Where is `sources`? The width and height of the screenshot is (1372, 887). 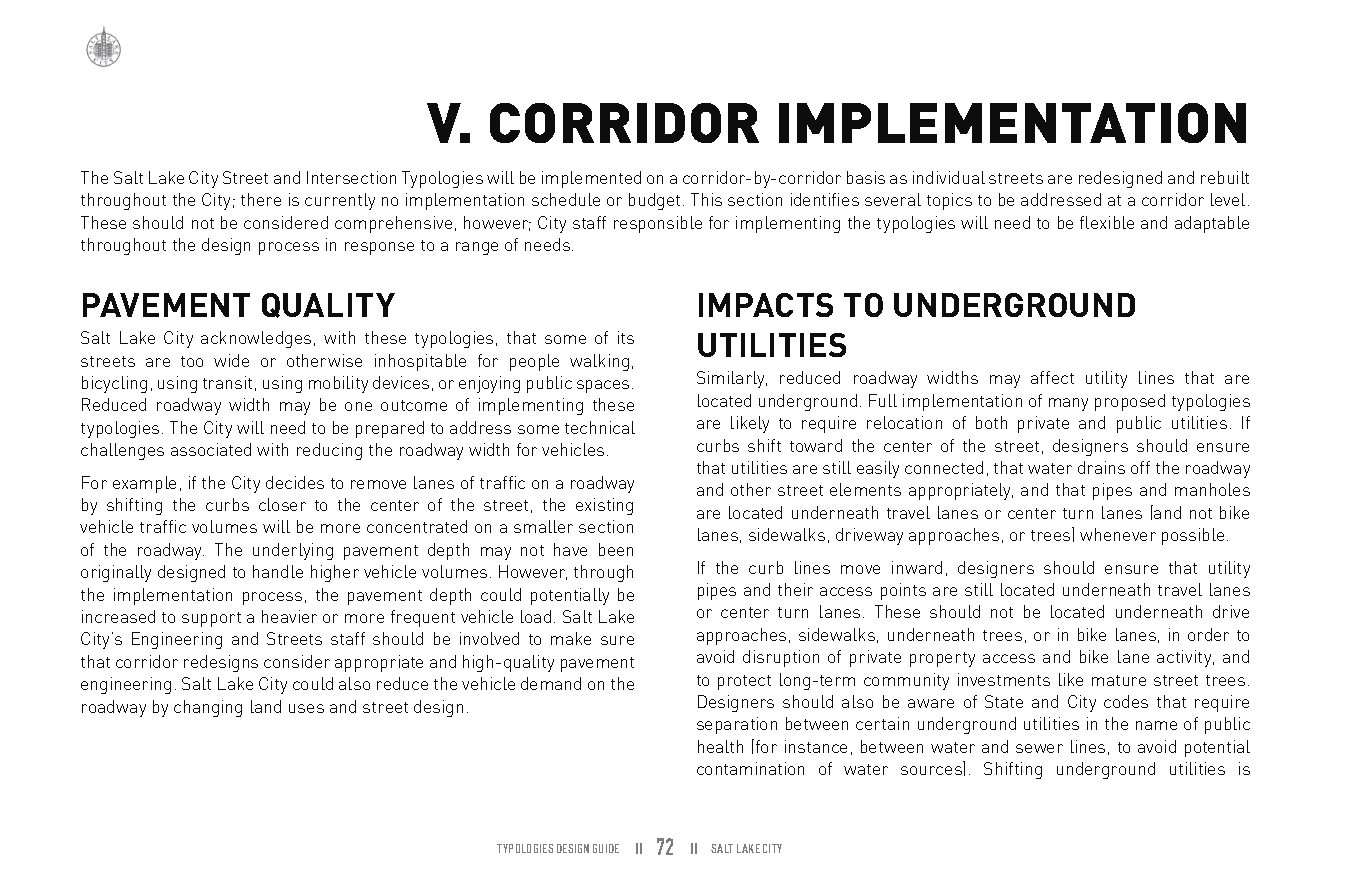
sources is located at coordinates (931, 770).
